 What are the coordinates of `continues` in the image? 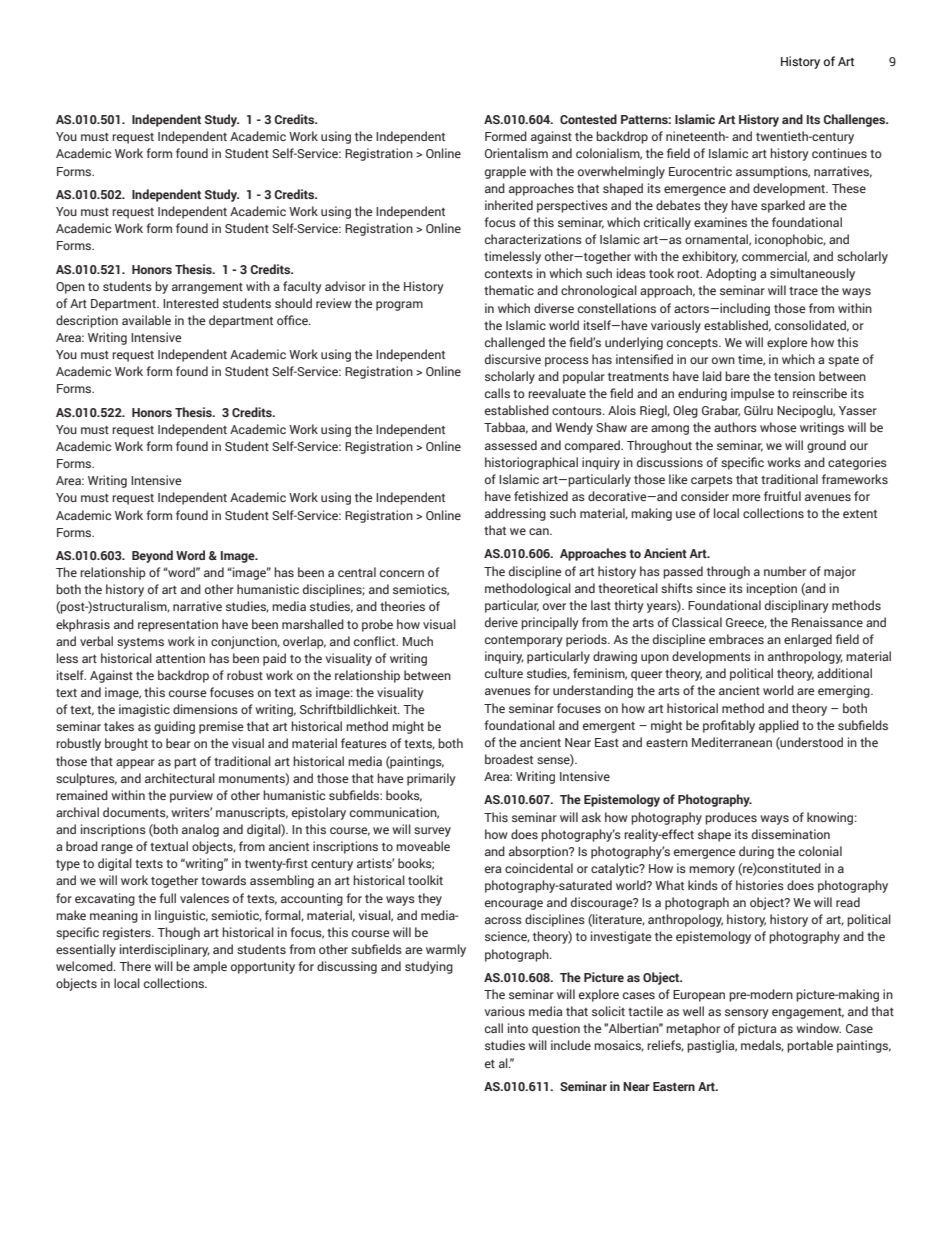 It's located at (839, 153).
